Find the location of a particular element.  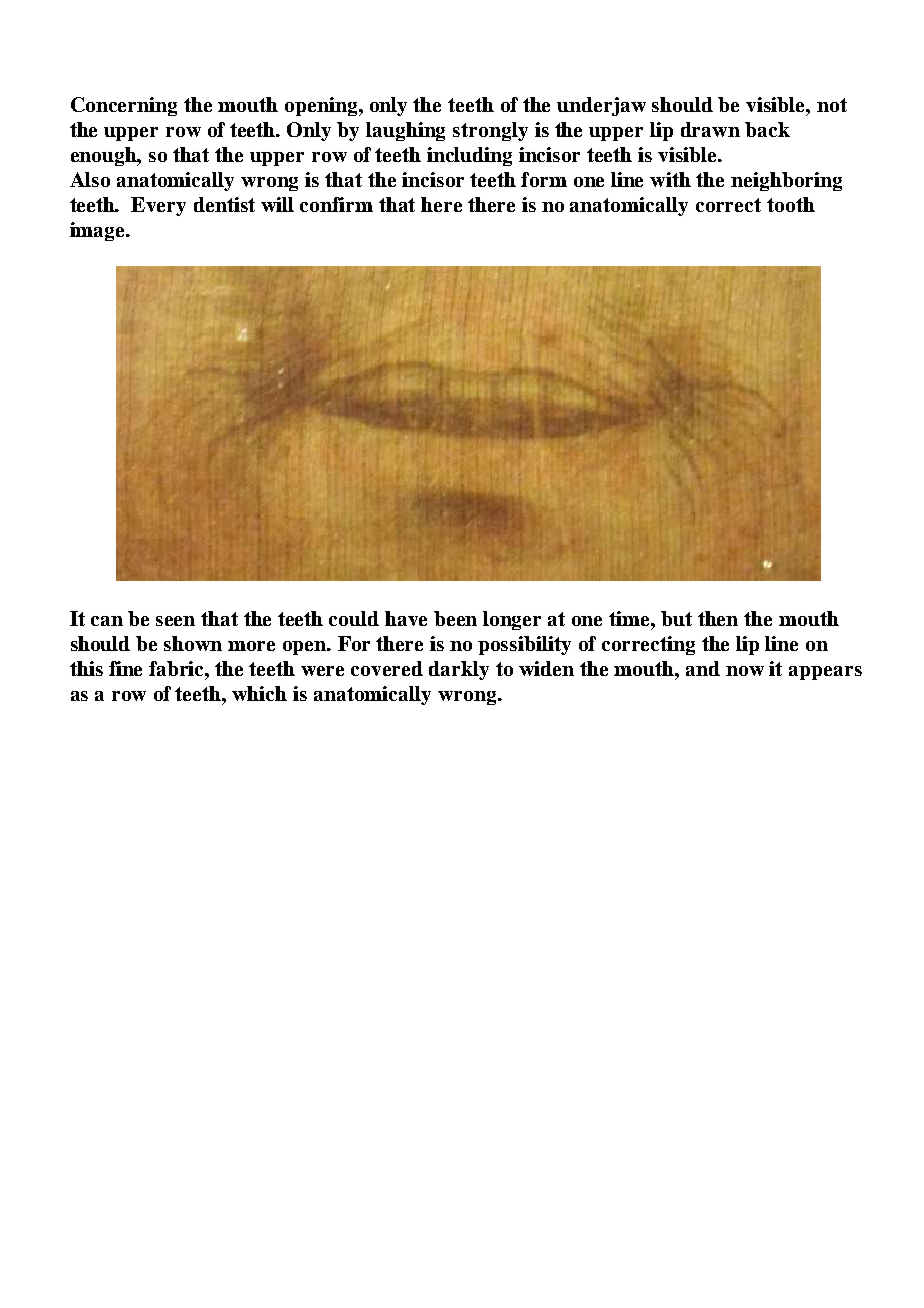

fine is located at coordinates (125, 668).
